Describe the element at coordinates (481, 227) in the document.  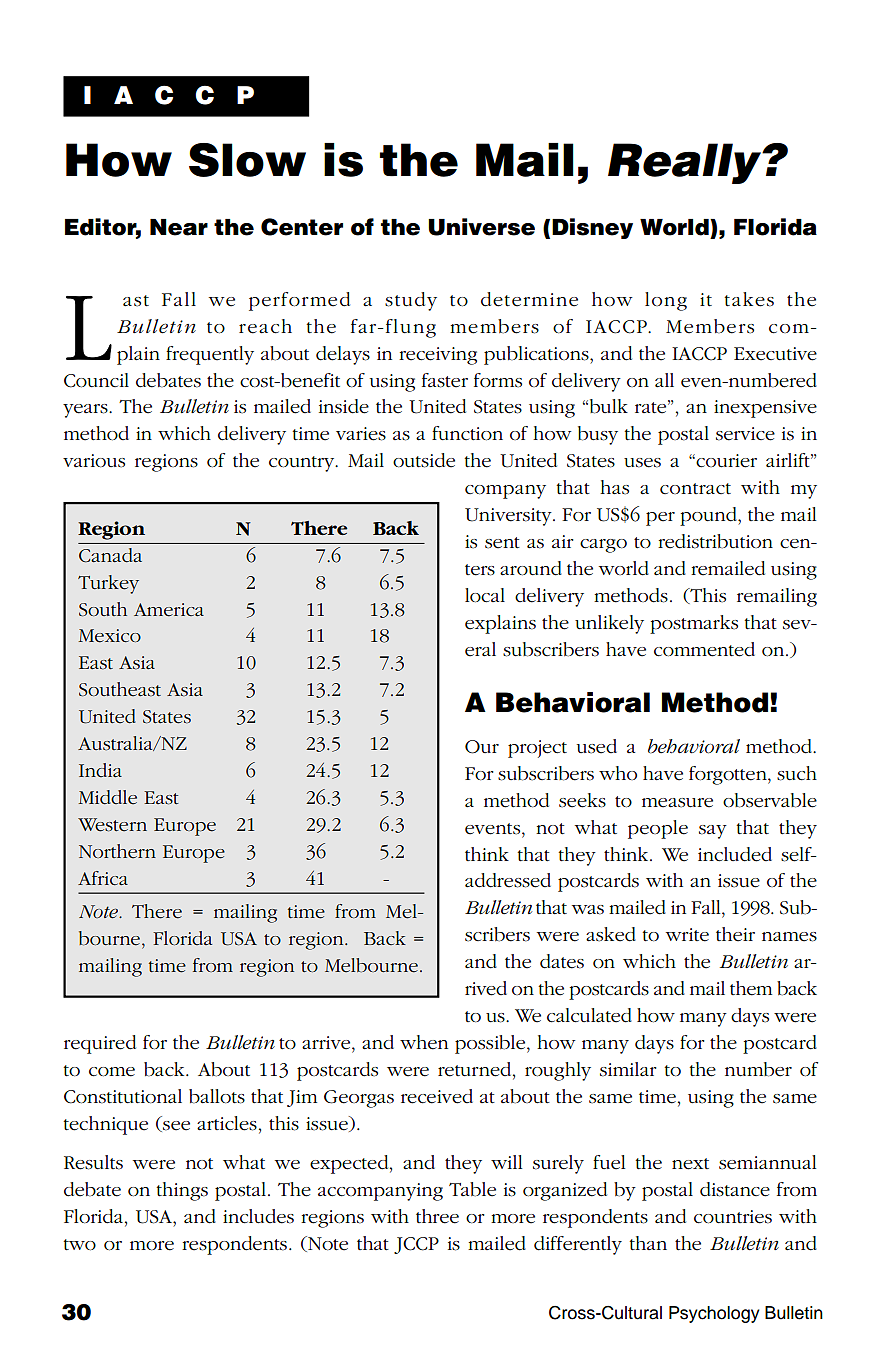
I see `Universe` at that location.
